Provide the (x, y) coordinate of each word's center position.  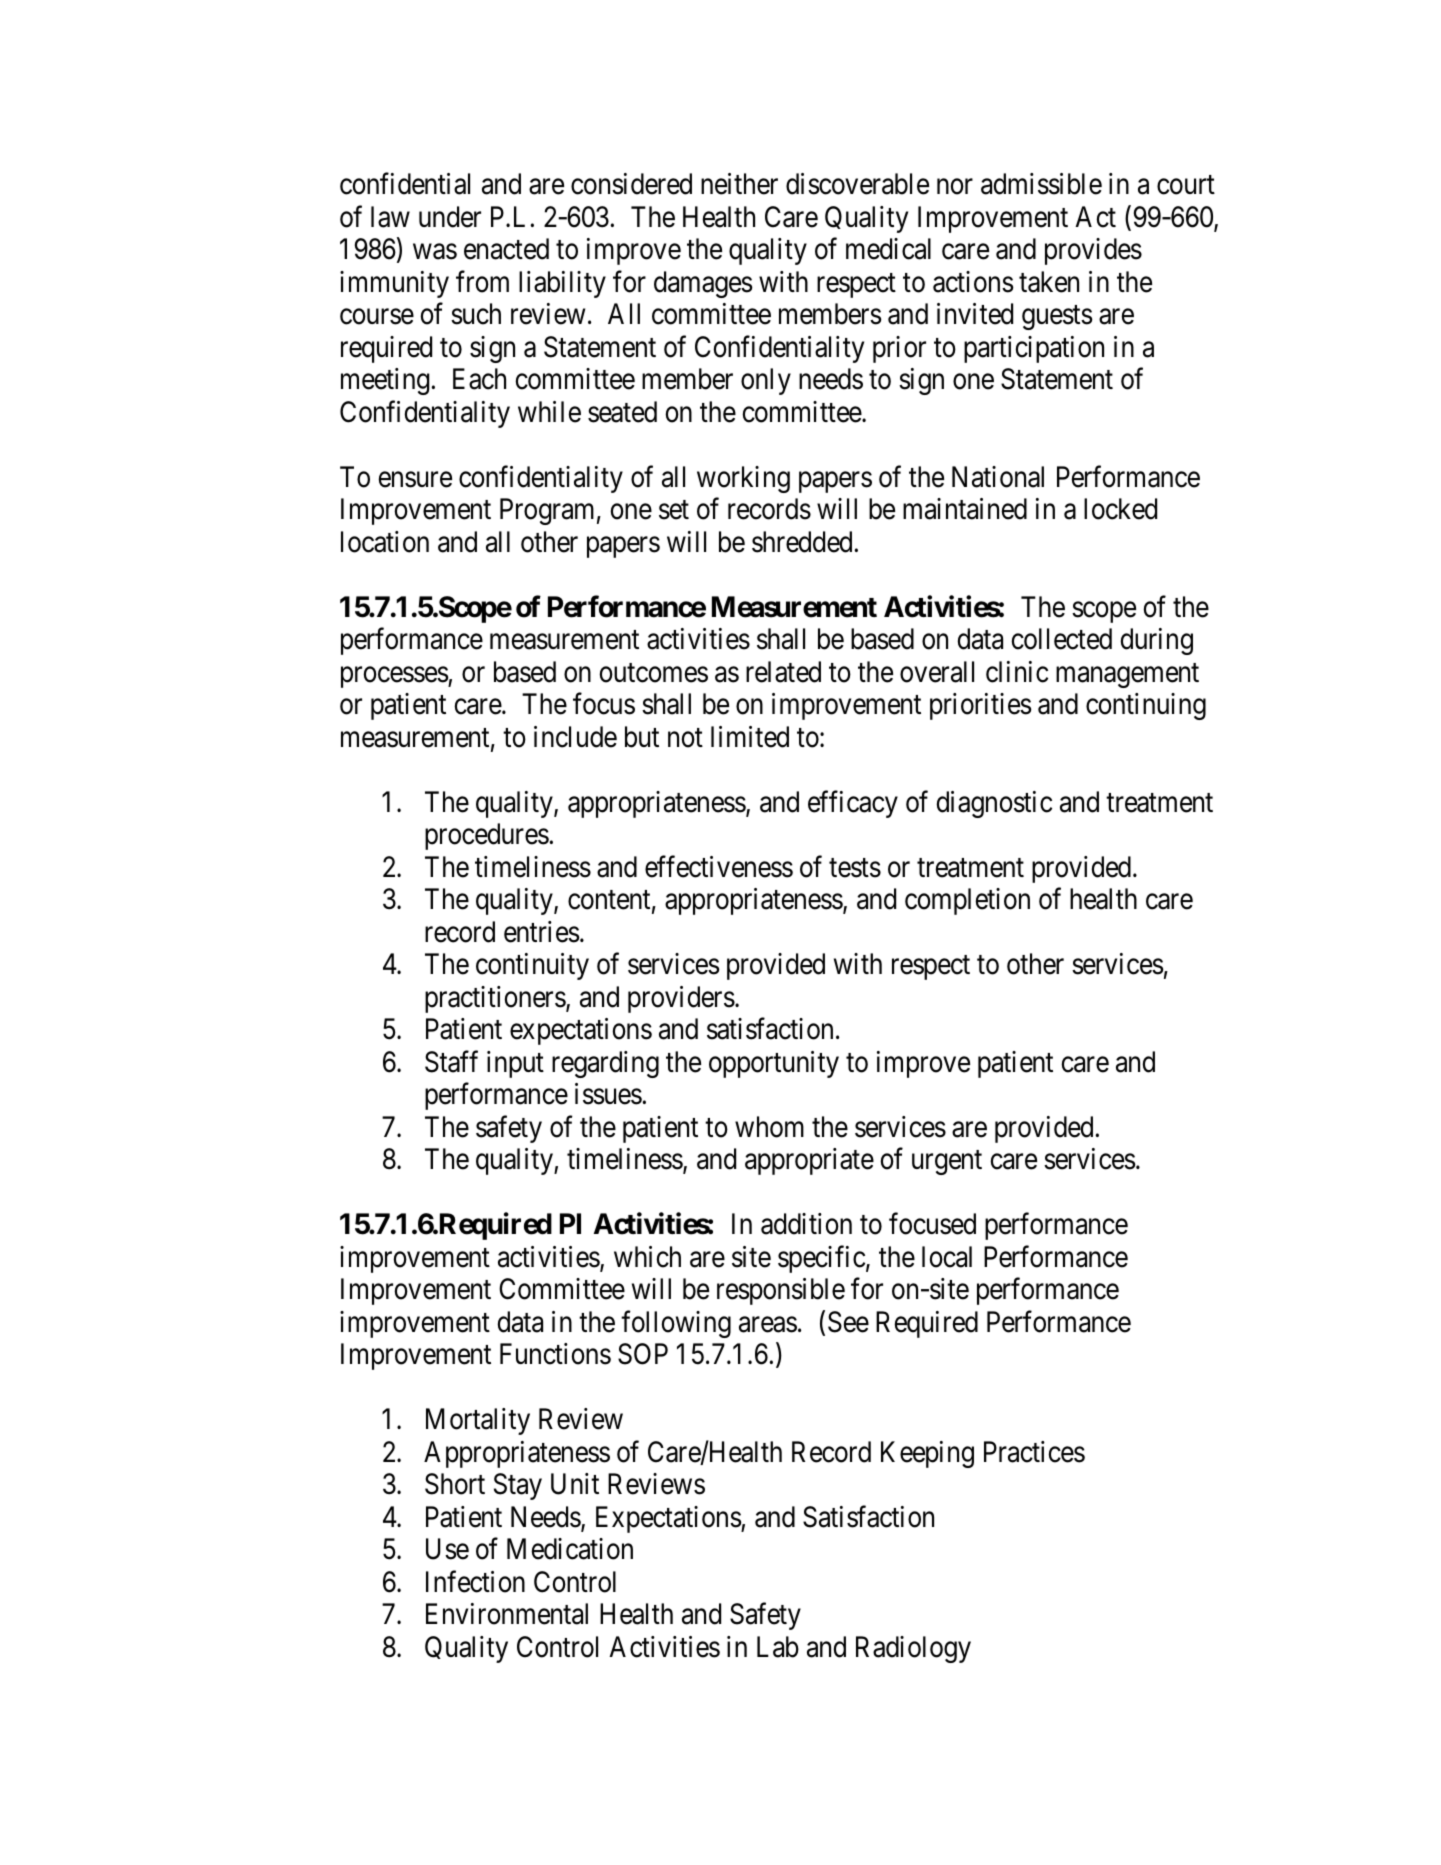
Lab (778, 1647)
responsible (781, 1291)
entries (542, 932)
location (385, 542)
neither (739, 184)
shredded (803, 542)
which (647, 1257)
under (450, 217)
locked (1120, 509)
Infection (475, 1582)
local (947, 1257)
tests (855, 868)
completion (967, 901)
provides (1093, 251)
